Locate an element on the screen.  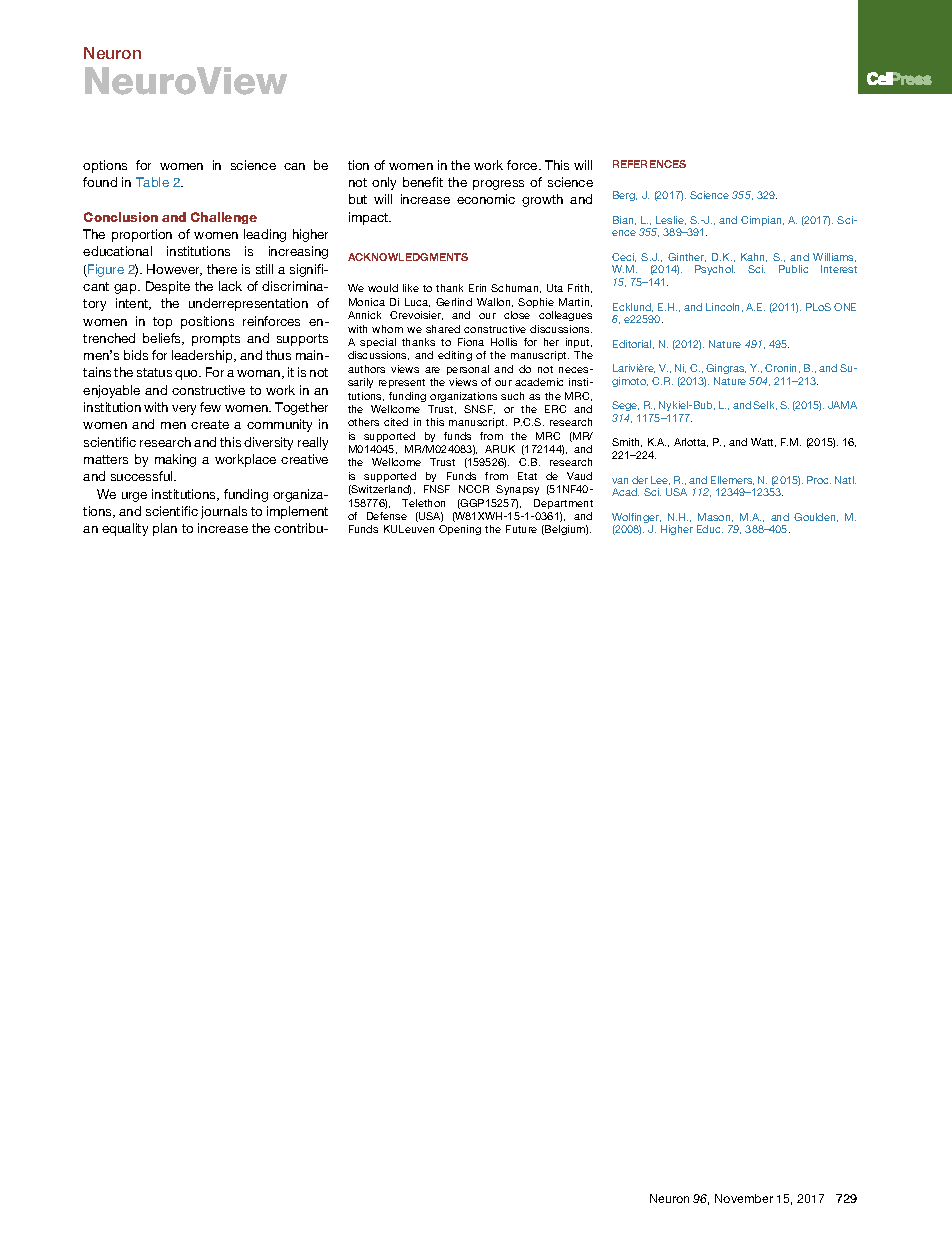
November is located at coordinates (744, 1198).
